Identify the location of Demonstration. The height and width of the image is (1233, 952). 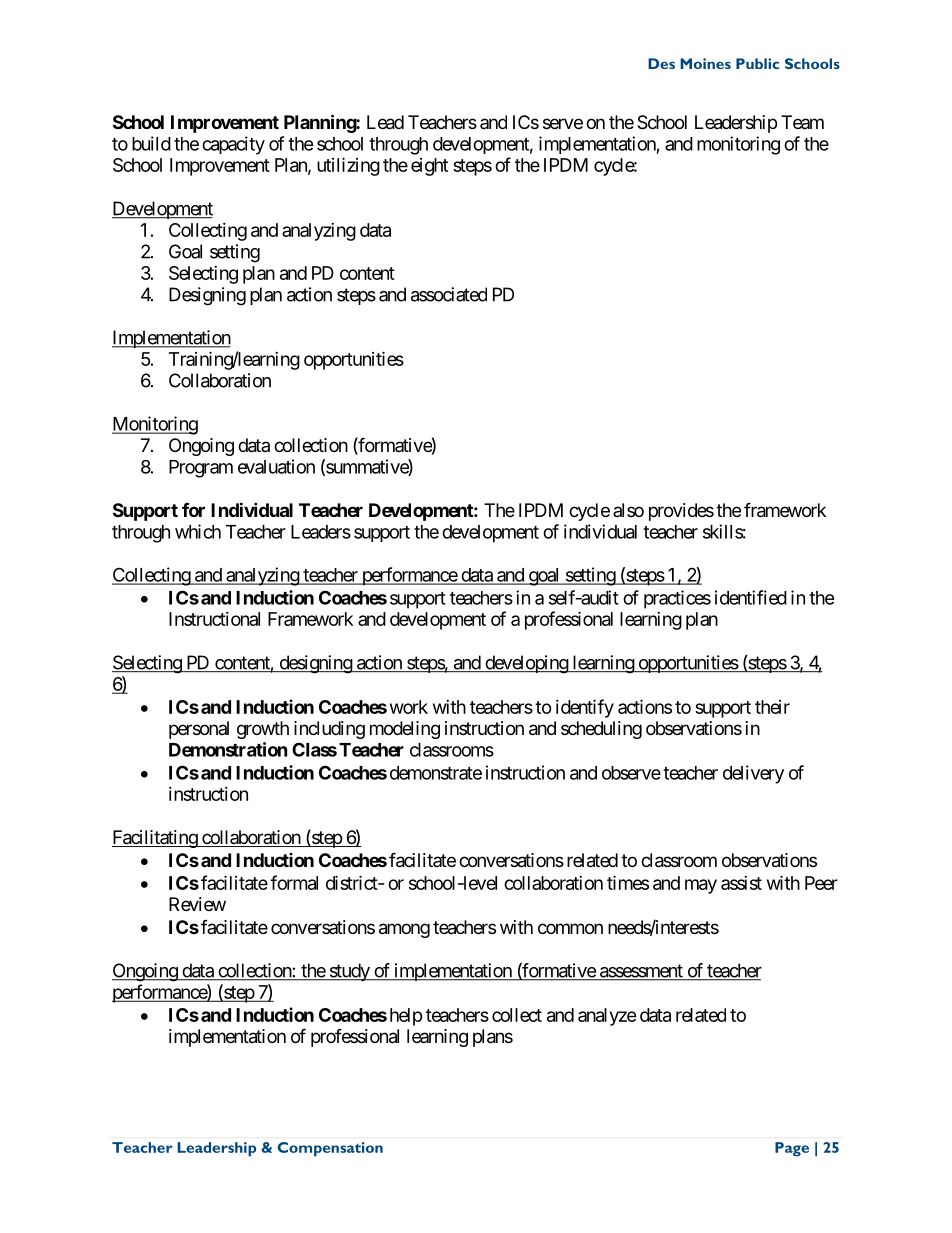
(228, 749).
